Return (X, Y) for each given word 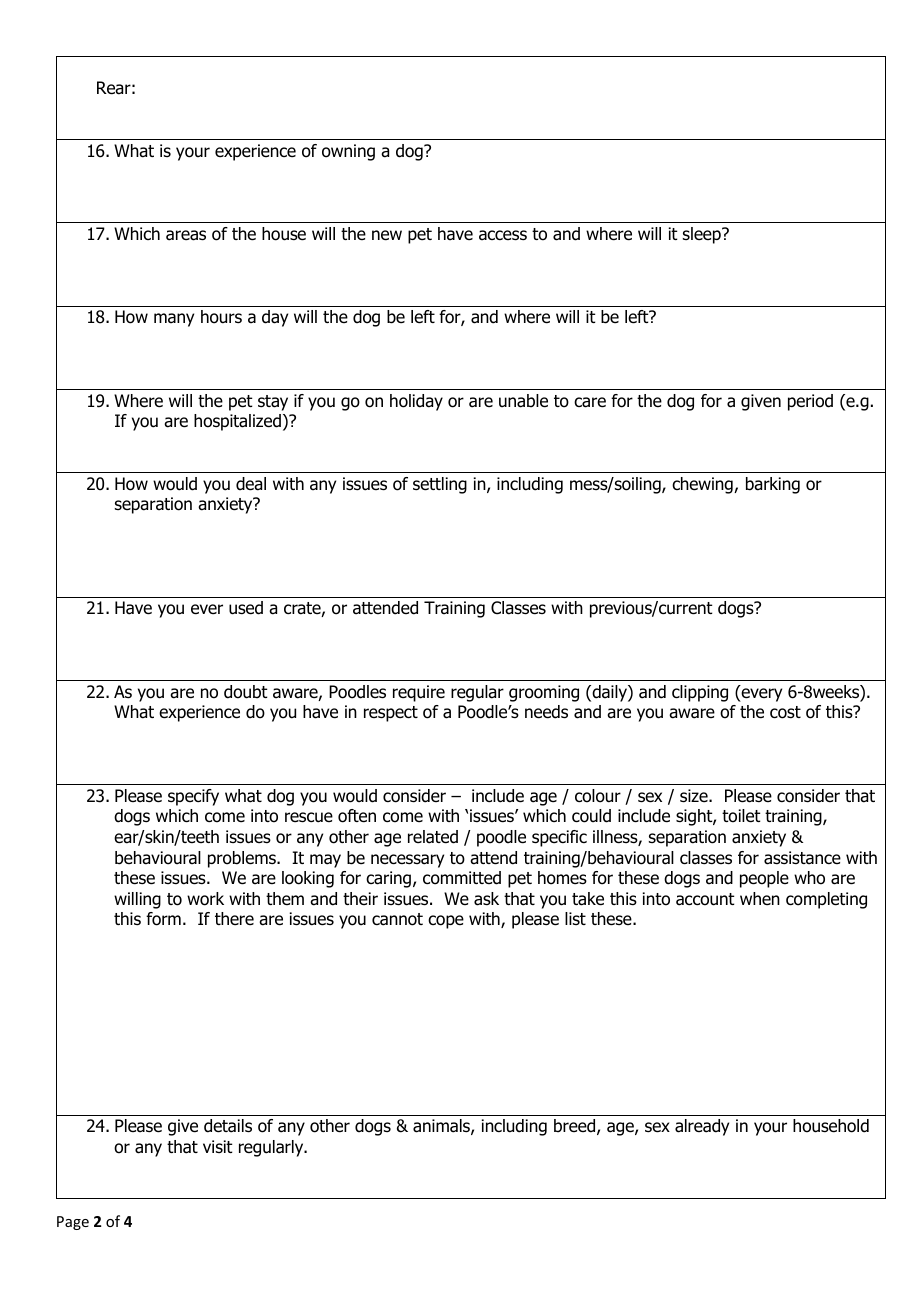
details (228, 1126)
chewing (703, 485)
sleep (703, 235)
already (702, 1127)
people (764, 879)
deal (251, 484)
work (205, 899)
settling (440, 485)
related (433, 837)
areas (186, 235)
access (503, 235)
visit (218, 1146)
